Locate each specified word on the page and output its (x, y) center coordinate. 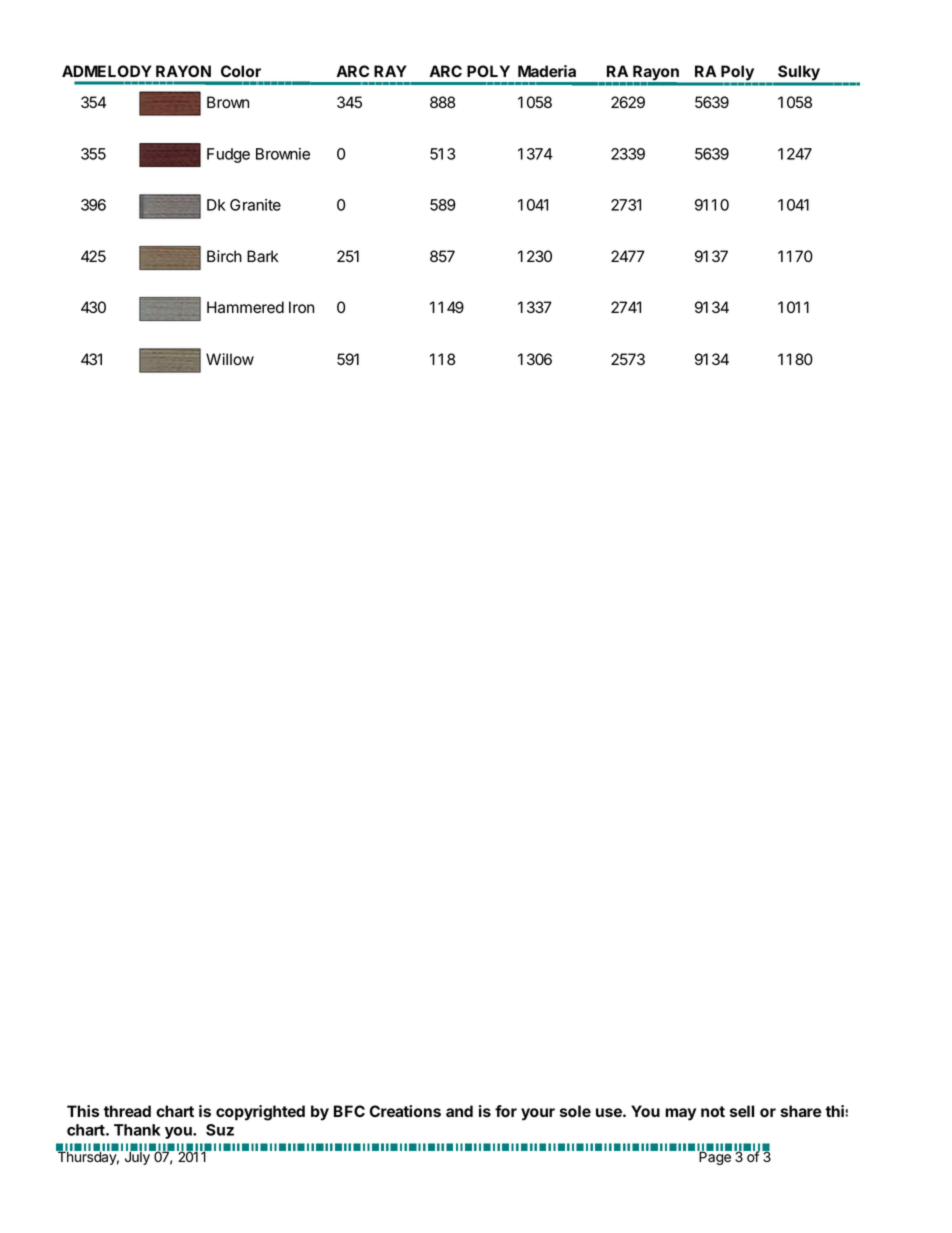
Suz (220, 1130)
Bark (263, 256)
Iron (301, 307)
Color (241, 71)
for (506, 1111)
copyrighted (260, 1113)
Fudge (228, 155)
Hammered (245, 307)
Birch (224, 256)
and (459, 1111)
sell (742, 1111)
